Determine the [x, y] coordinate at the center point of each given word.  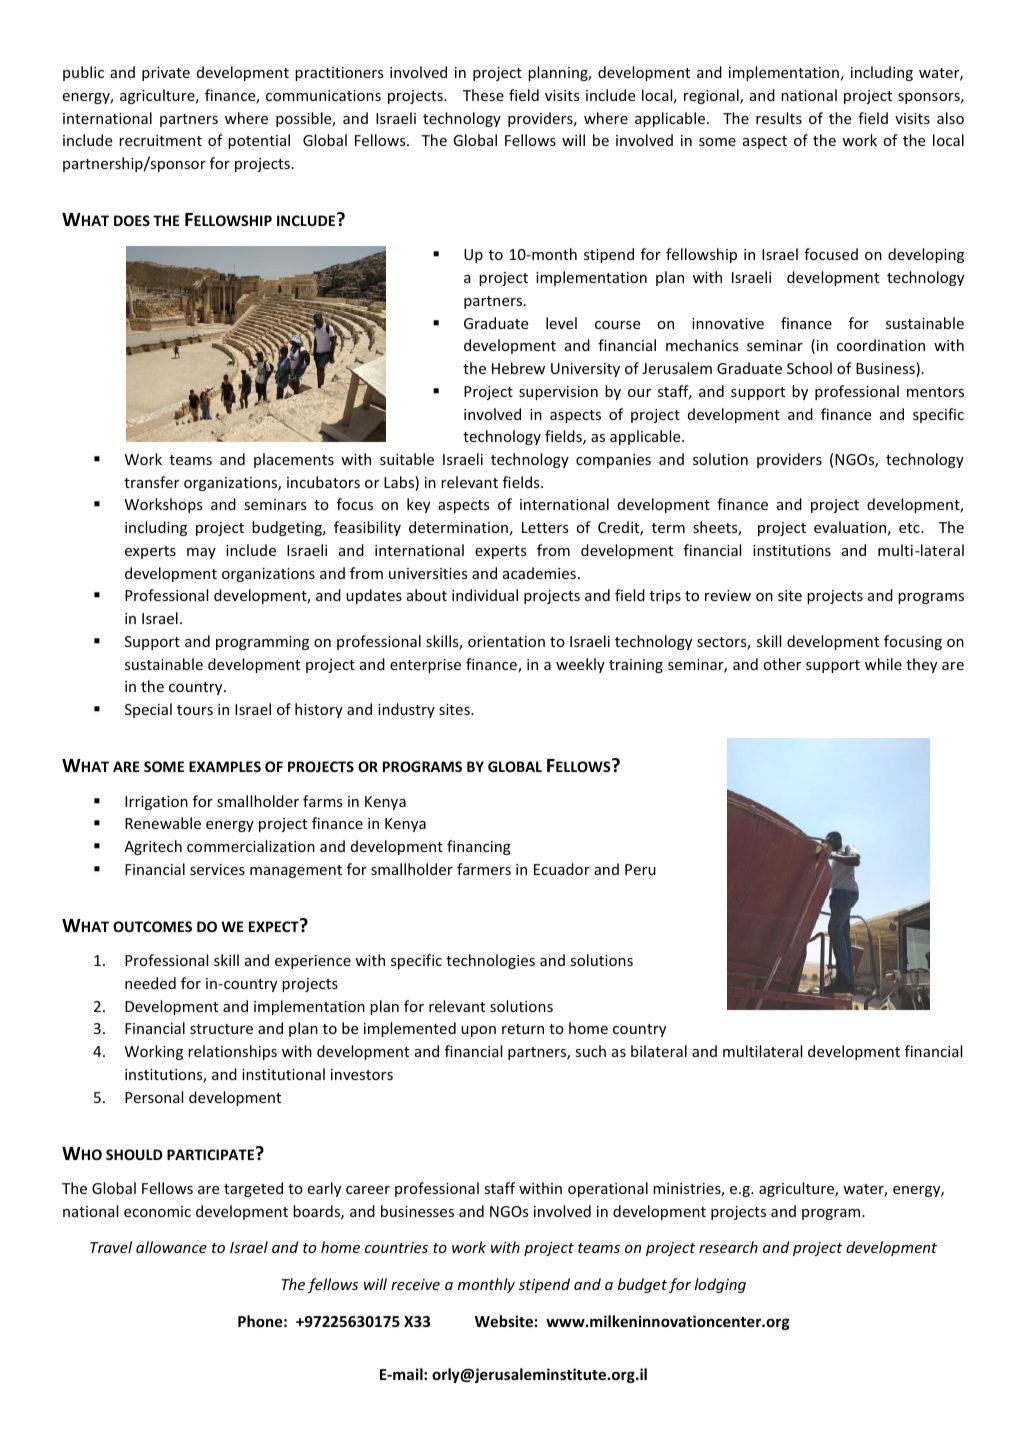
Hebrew [518, 368]
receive [415, 1284]
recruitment [160, 140]
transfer [151, 482]
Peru [640, 869]
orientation [506, 641]
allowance [171, 1247]
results [779, 118]
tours [195, 710]
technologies [490, 961]
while [883, 664]
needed [150, 983]
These [483, 95]
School [809, 368]
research [728, 1247]
